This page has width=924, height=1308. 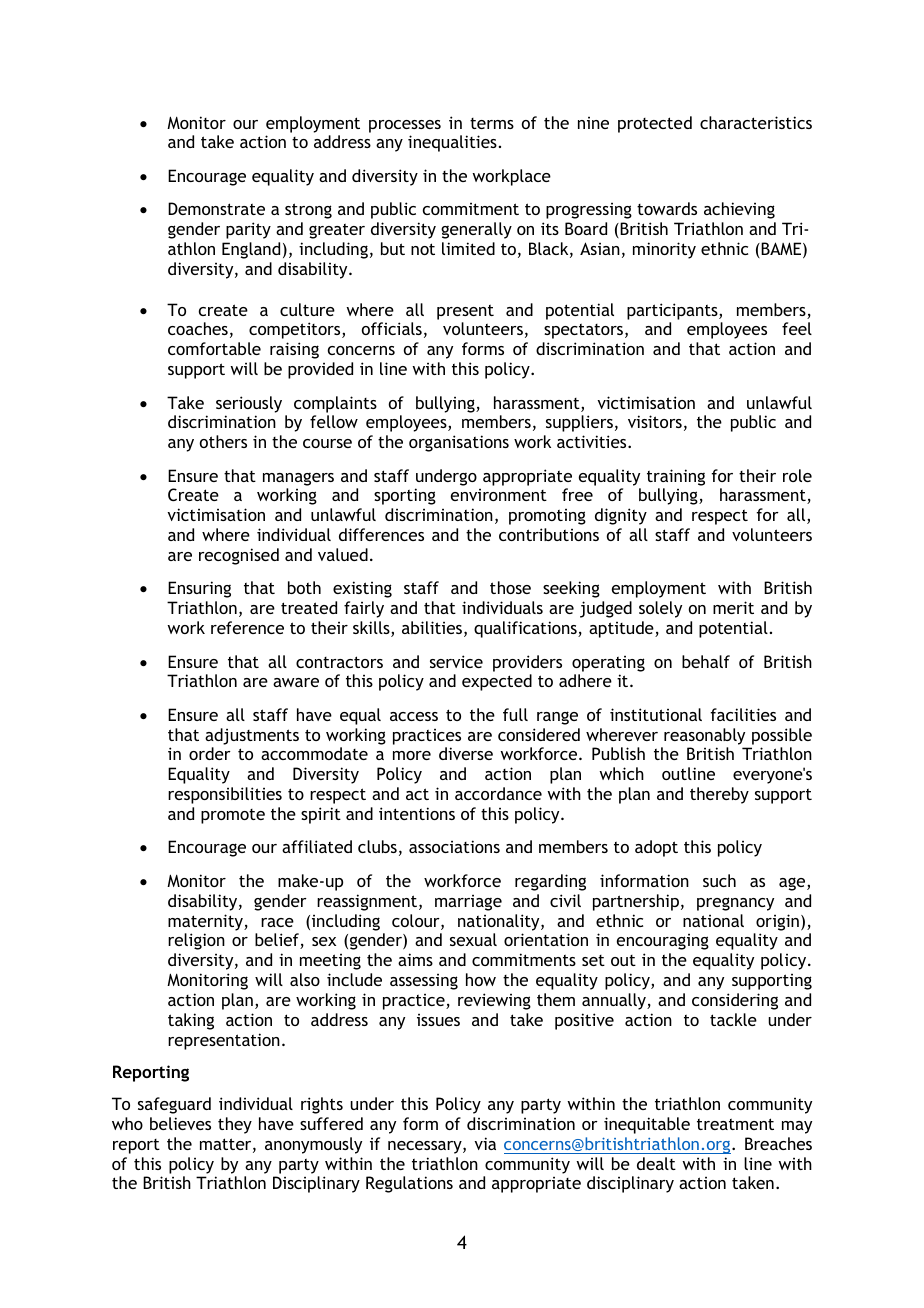 What do you see at coordinates (510, 587) in the page?
I see `those` at bounding box center [510, 587].
